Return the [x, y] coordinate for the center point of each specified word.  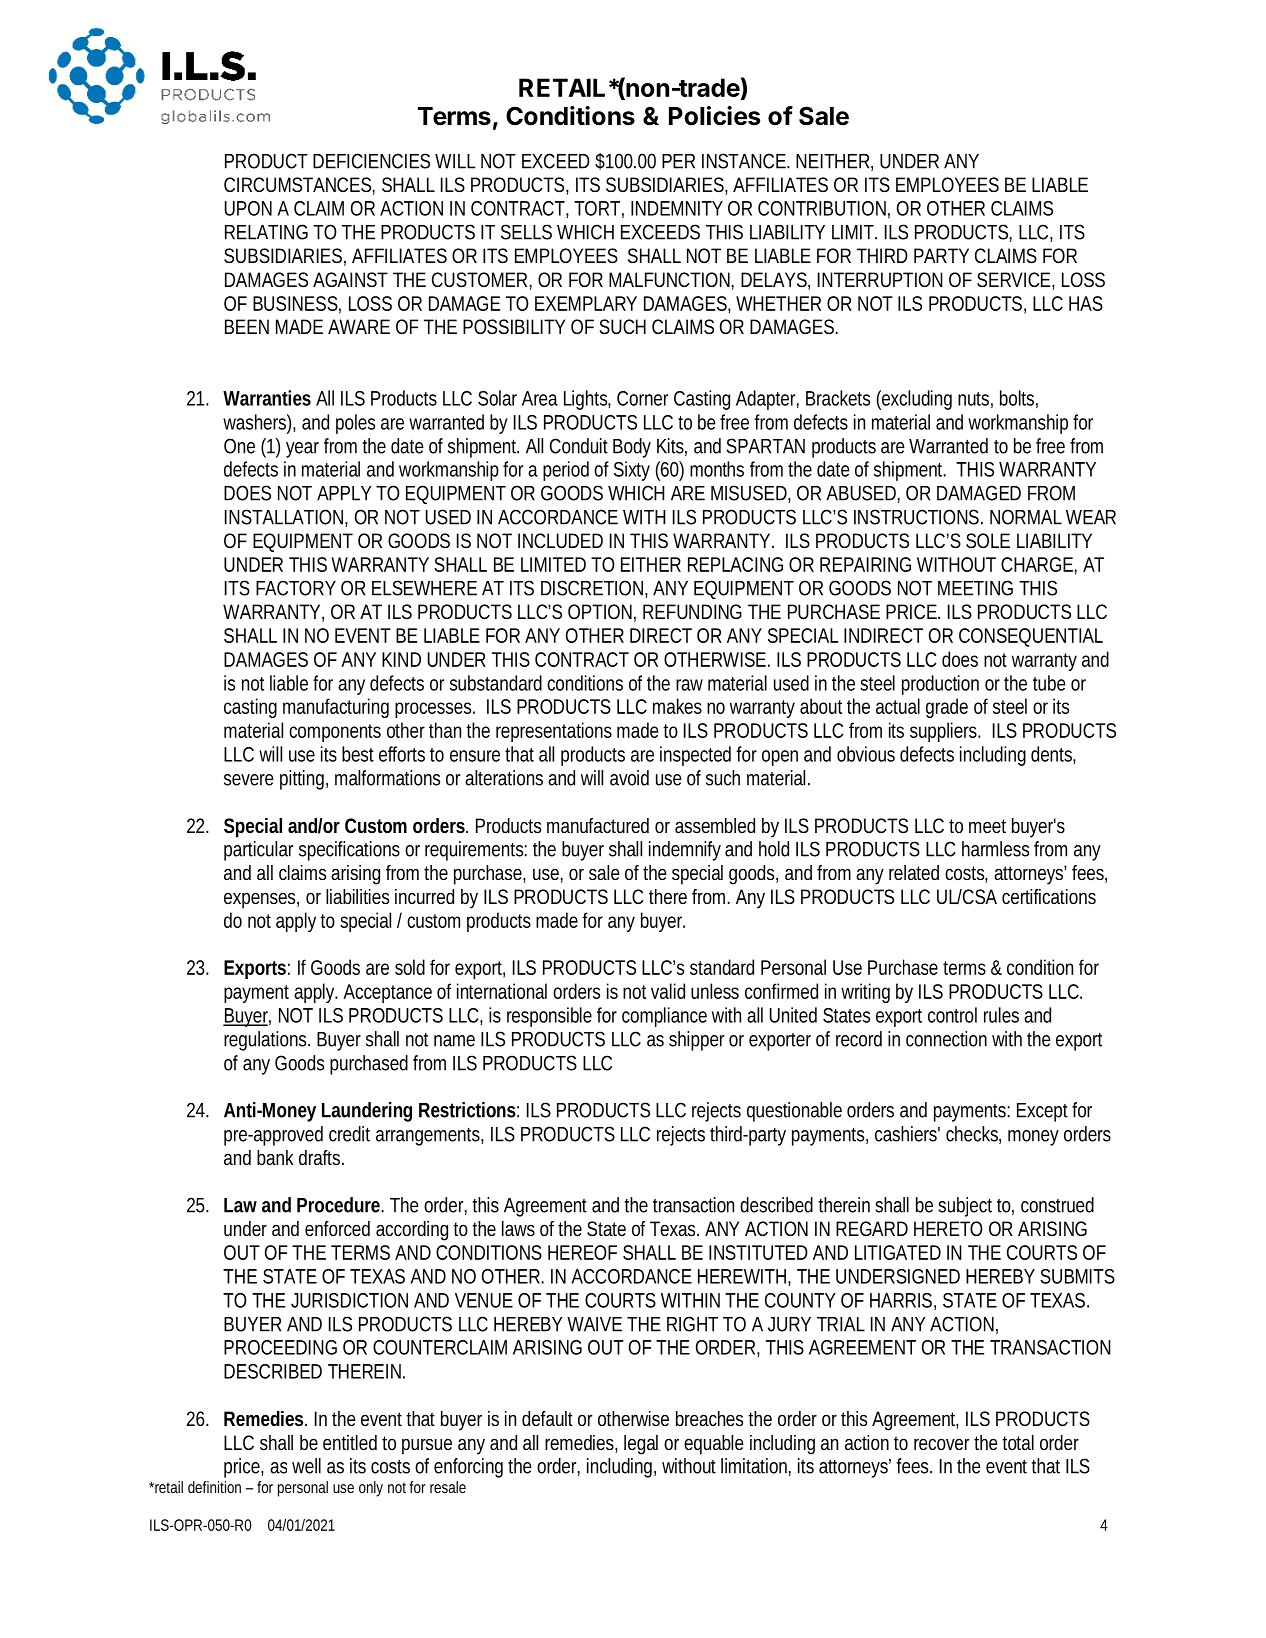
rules [1001, 1015]
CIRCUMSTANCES [297, 184]
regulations [266, 1041]
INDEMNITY [677, 208]
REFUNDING [692, 611]
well [306, 1466]
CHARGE [1037, 564]
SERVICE [1013, 279]
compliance [664, 1017]
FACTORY [296, 588]
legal [641, 1445]
